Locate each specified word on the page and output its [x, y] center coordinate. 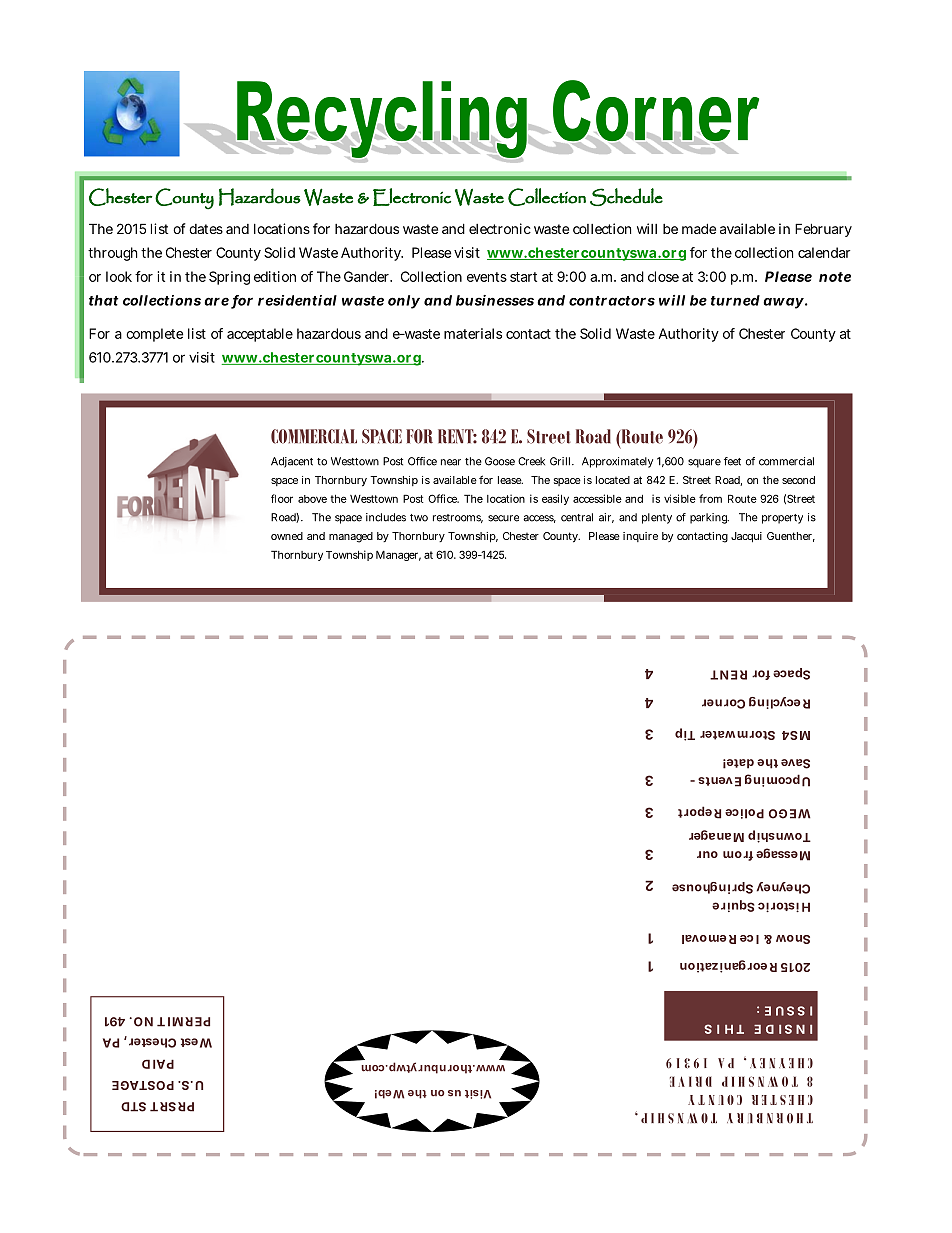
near [451, 462]
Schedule [626, 197]
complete [154, 335]
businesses [495, 300]
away [783, 303]
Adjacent [292, 462]
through [113, 254]
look [119, 276]
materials [473, 333]
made [699, 228]
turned [735, 300]
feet [732, 461]
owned [287, 536]
